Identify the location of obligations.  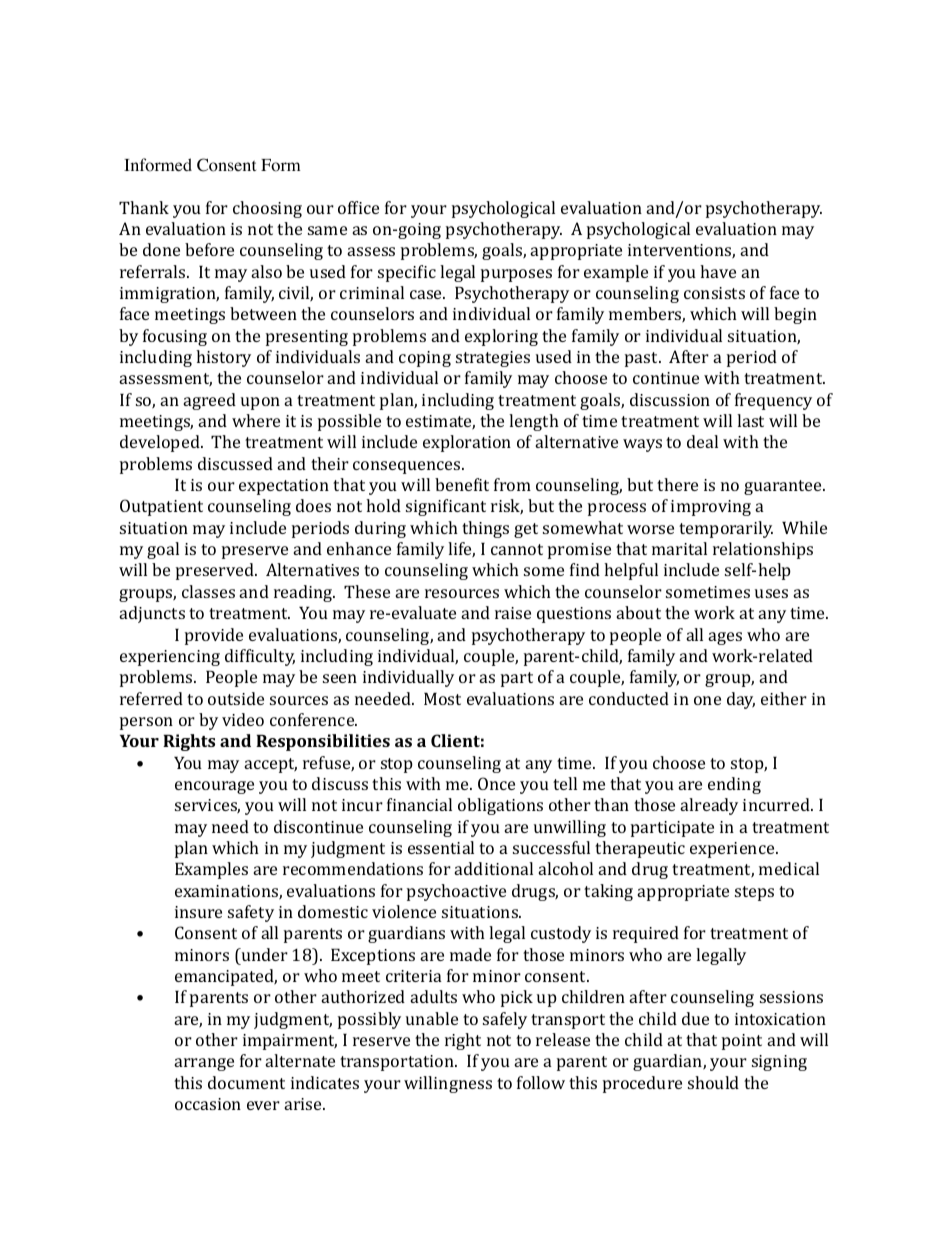
(500, 806).
